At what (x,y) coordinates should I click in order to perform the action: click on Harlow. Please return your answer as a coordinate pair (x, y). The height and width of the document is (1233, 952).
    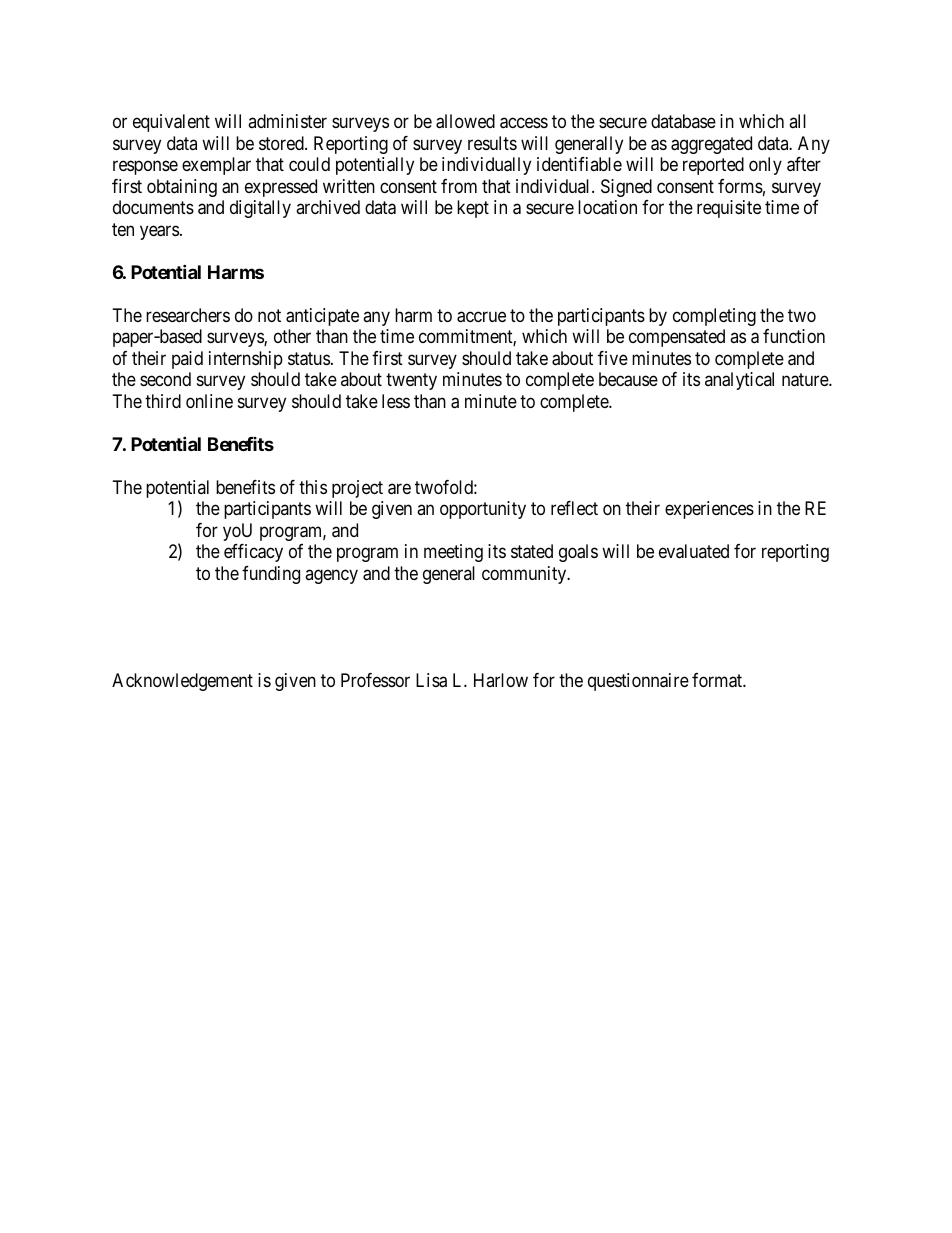
    Looking at the image, I should click on (501, 680).
